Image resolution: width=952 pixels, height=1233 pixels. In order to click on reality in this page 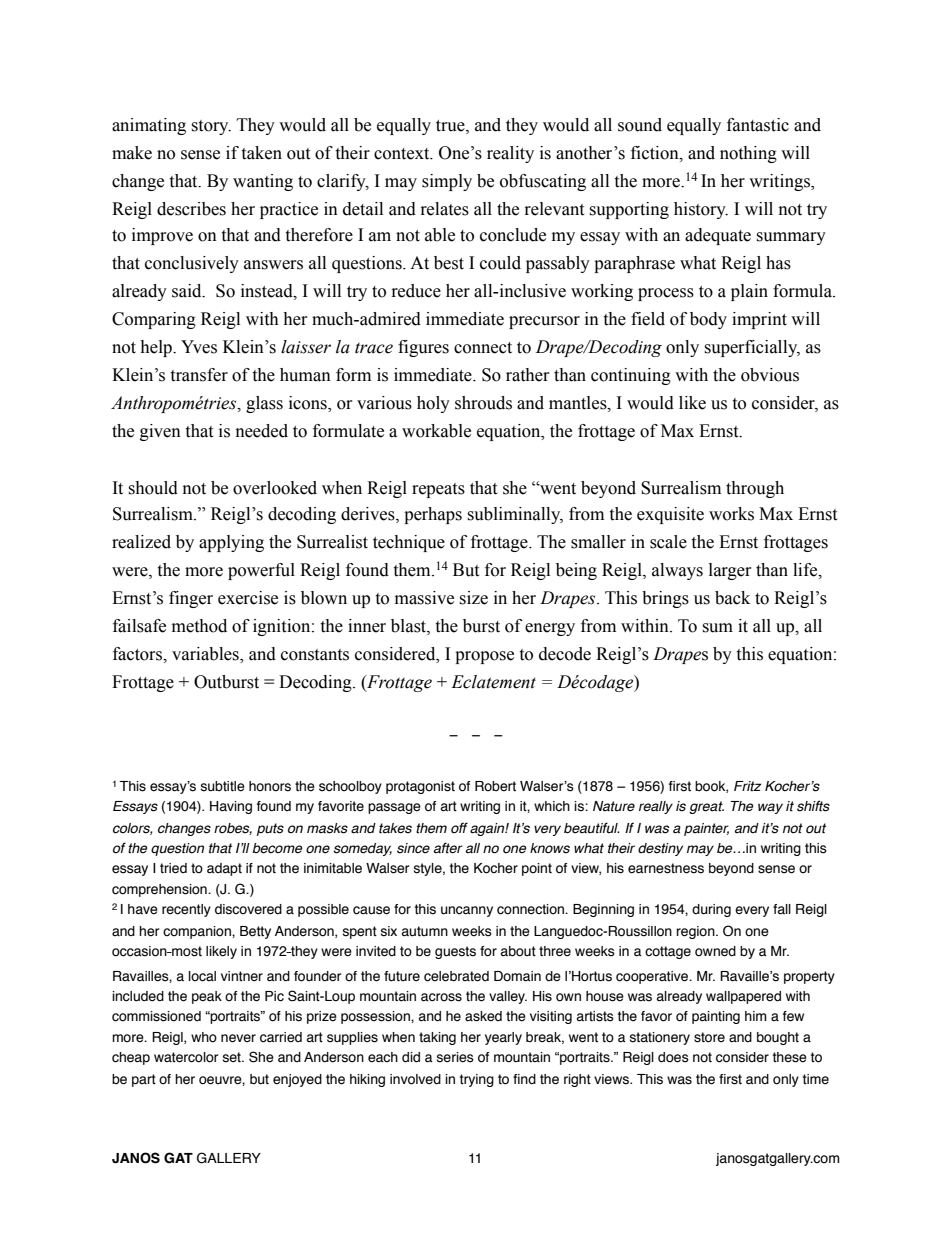, I will do `click(510, 154)`.
